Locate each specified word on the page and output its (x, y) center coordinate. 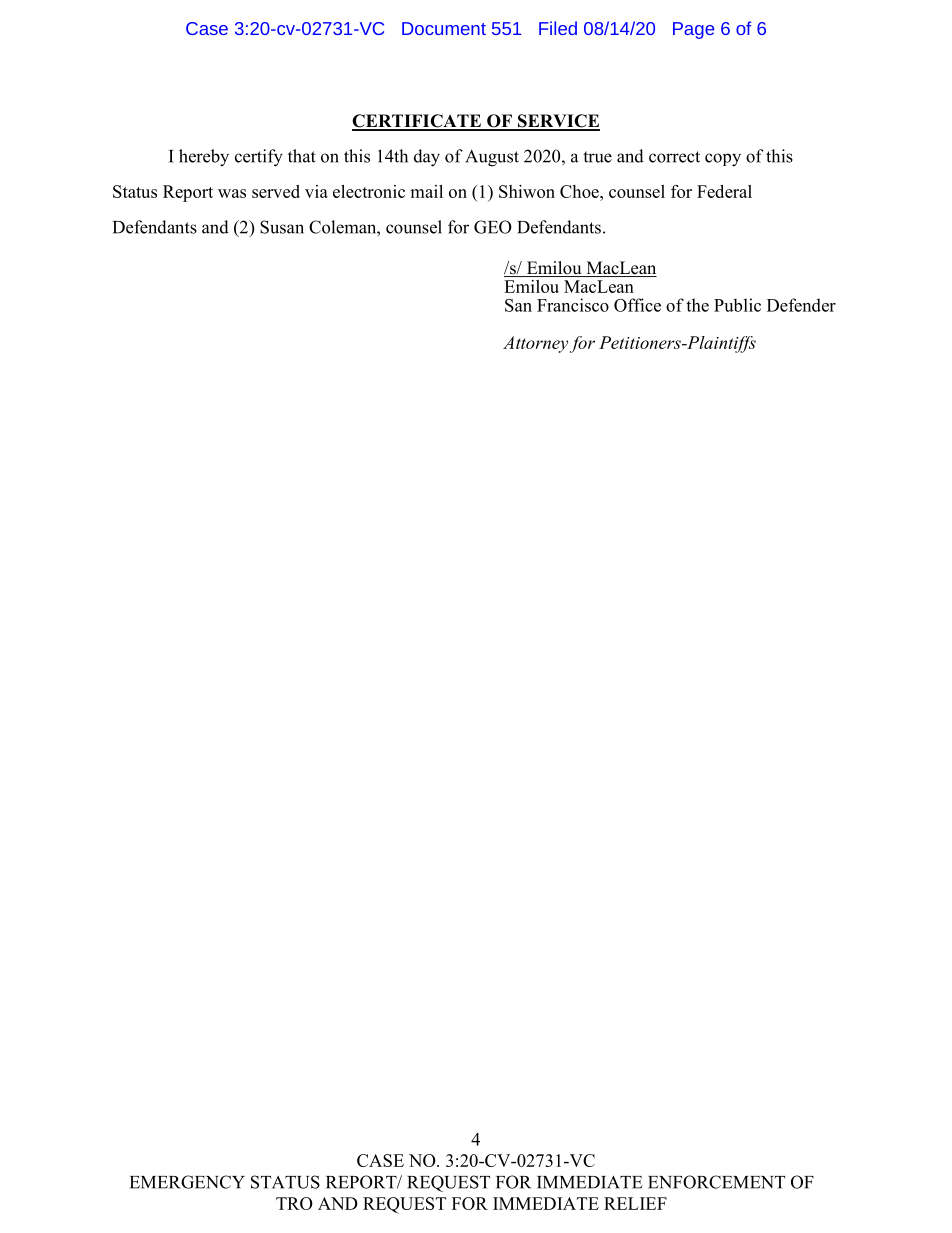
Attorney (535, 344)
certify (259, 158)
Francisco (573, 305)
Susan (282, 227)
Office (637, 305)
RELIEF (635, 1203)
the (697, 305)
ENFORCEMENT (716, 1182)
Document (444, 28)
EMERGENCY (187, 1182)
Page (693, 30)
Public (737, 305)
